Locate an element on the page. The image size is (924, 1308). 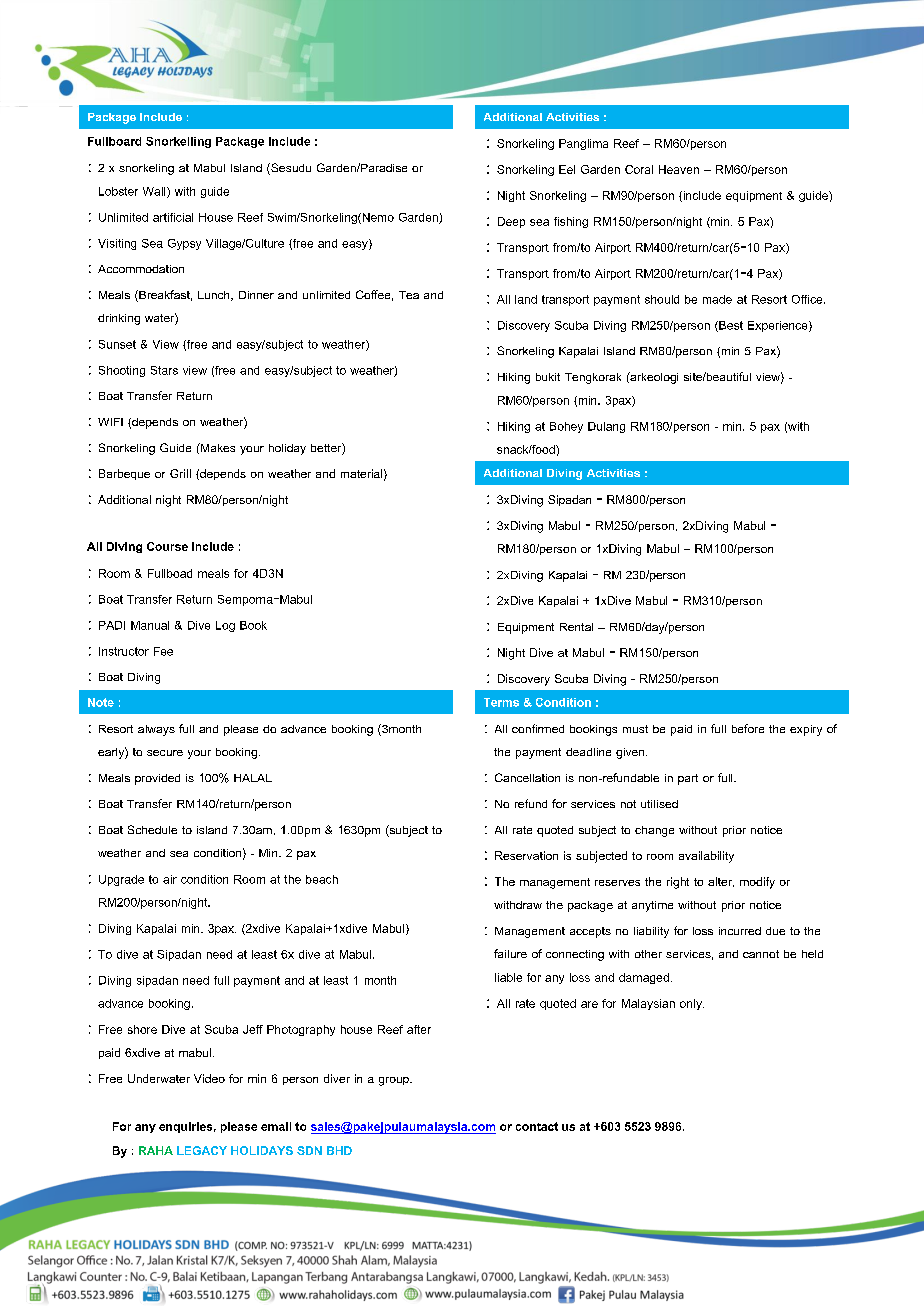
Heaven is located at coordinates (679, 169).
